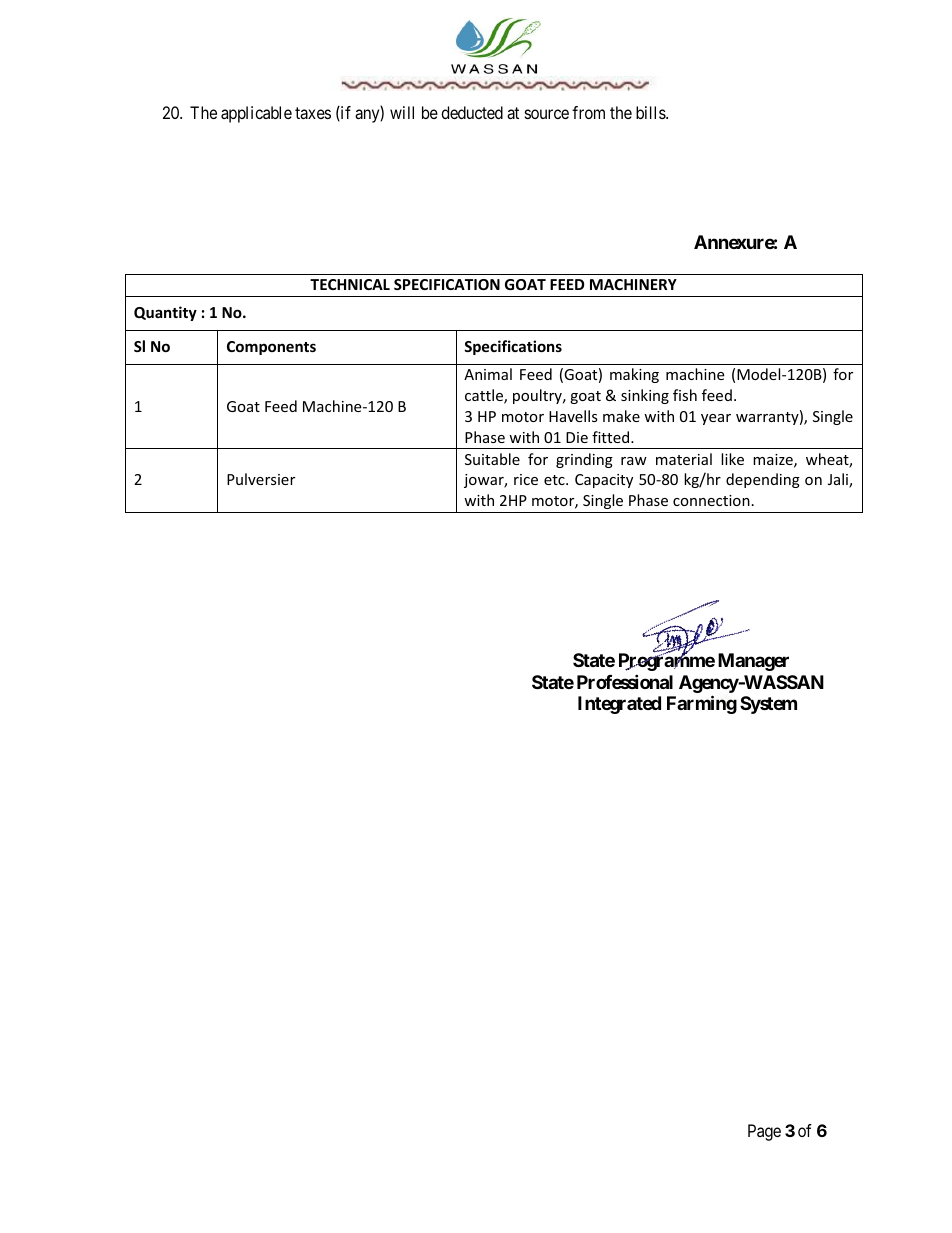 This image has width=952, height=1233. I want to click on material, so click(684, 459).
